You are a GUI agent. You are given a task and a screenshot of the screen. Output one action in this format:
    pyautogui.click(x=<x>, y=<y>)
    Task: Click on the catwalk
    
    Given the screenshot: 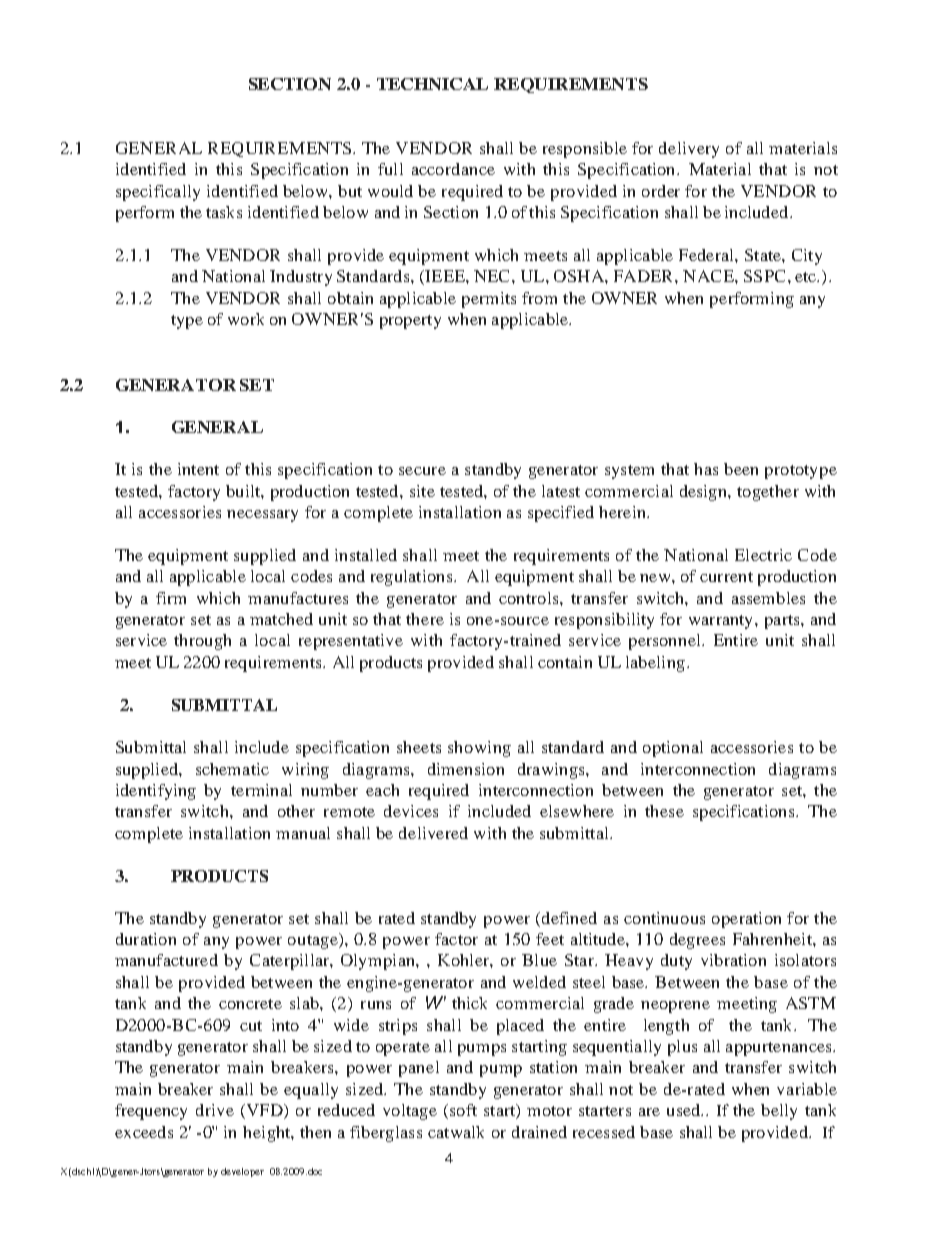 What is the action you would take?
    pyautogui.click(x=456, y=1132)
